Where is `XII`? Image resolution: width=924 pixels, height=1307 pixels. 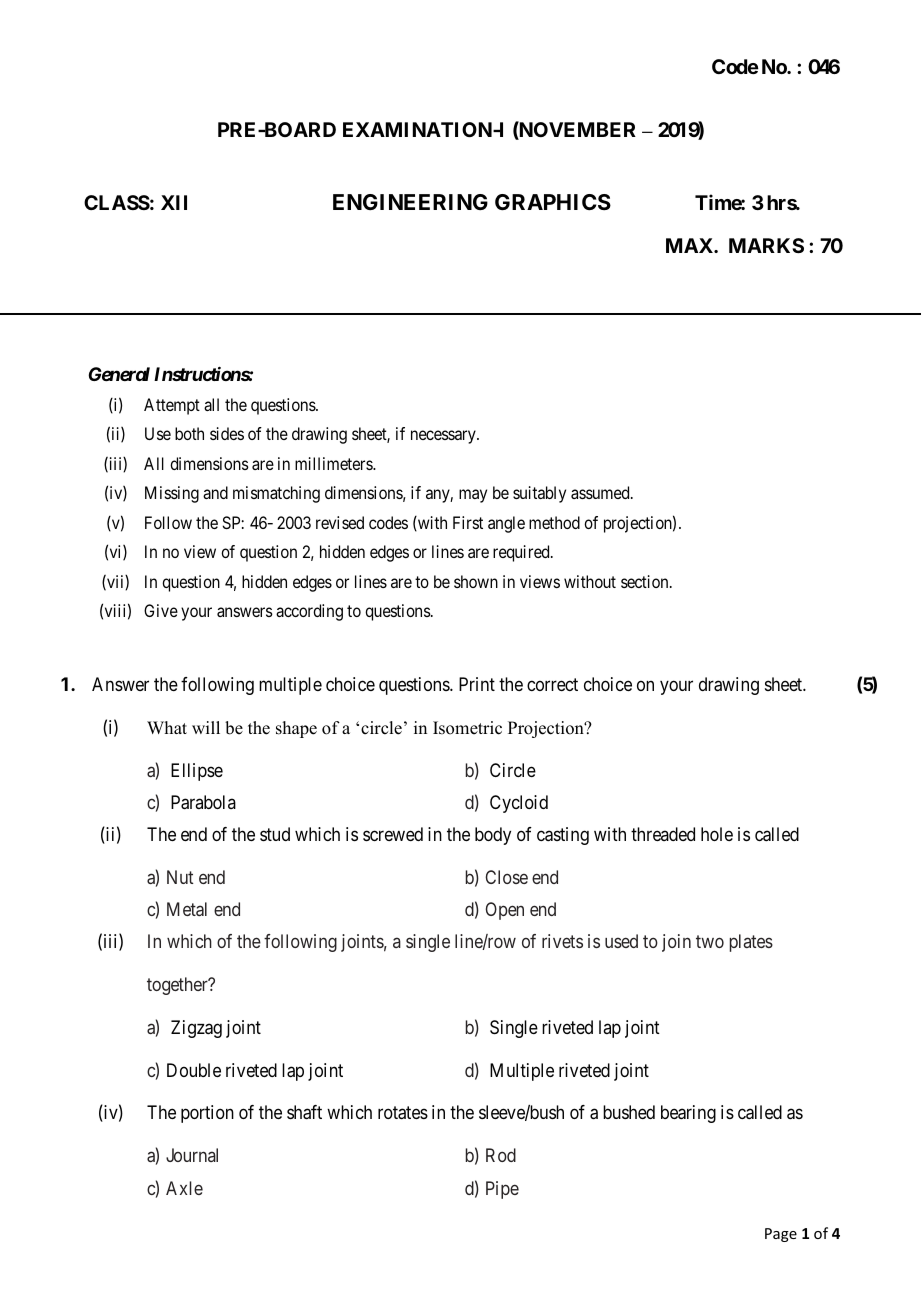 XII is located at coordinates (174, 202).
